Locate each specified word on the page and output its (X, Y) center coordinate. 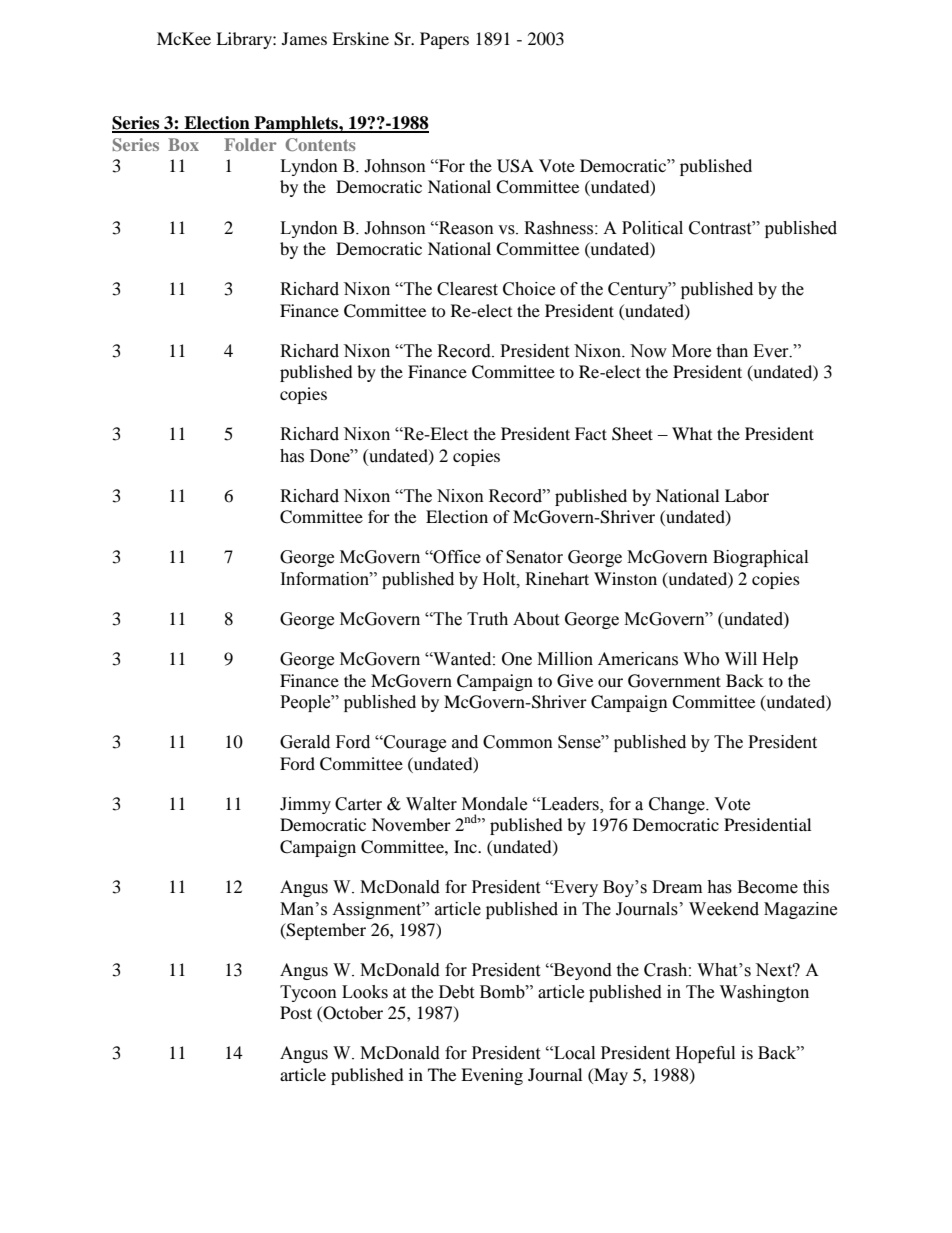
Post (296, 1012)
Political (652, 228)
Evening (492, 1076)
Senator (534, 557)
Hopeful (705, 1054)
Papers (444, 40)
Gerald (305, 742)
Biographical (760, 558)
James (304, 38)
